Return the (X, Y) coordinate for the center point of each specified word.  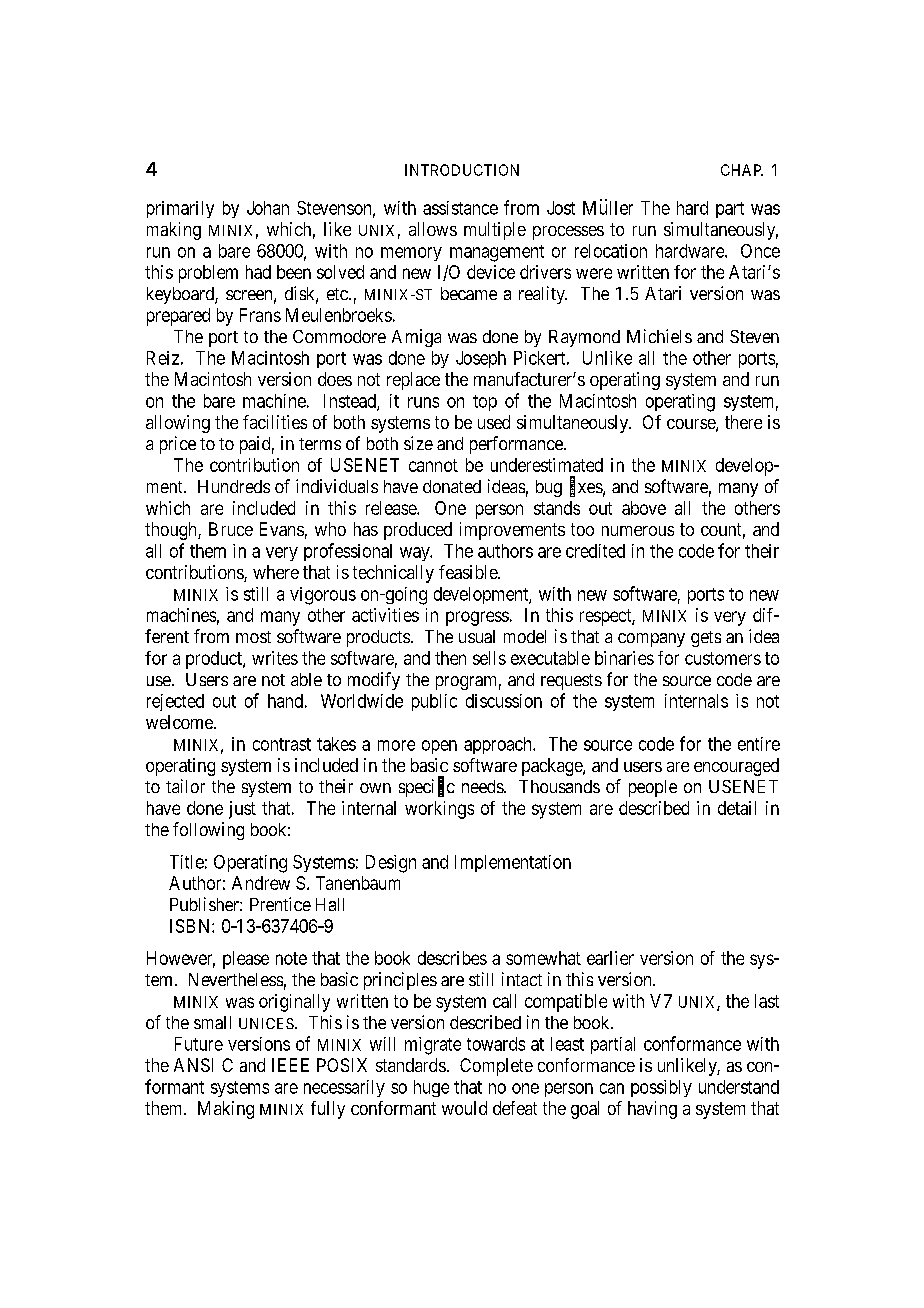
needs (483, 786)
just (242, 810)
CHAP (742, 170)
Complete (496, 1067)
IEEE (290, 1065)
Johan (268, 208)
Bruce (231, 529)
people (653, 788)
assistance (460, 208)
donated (452, 486)
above (644, 508)
